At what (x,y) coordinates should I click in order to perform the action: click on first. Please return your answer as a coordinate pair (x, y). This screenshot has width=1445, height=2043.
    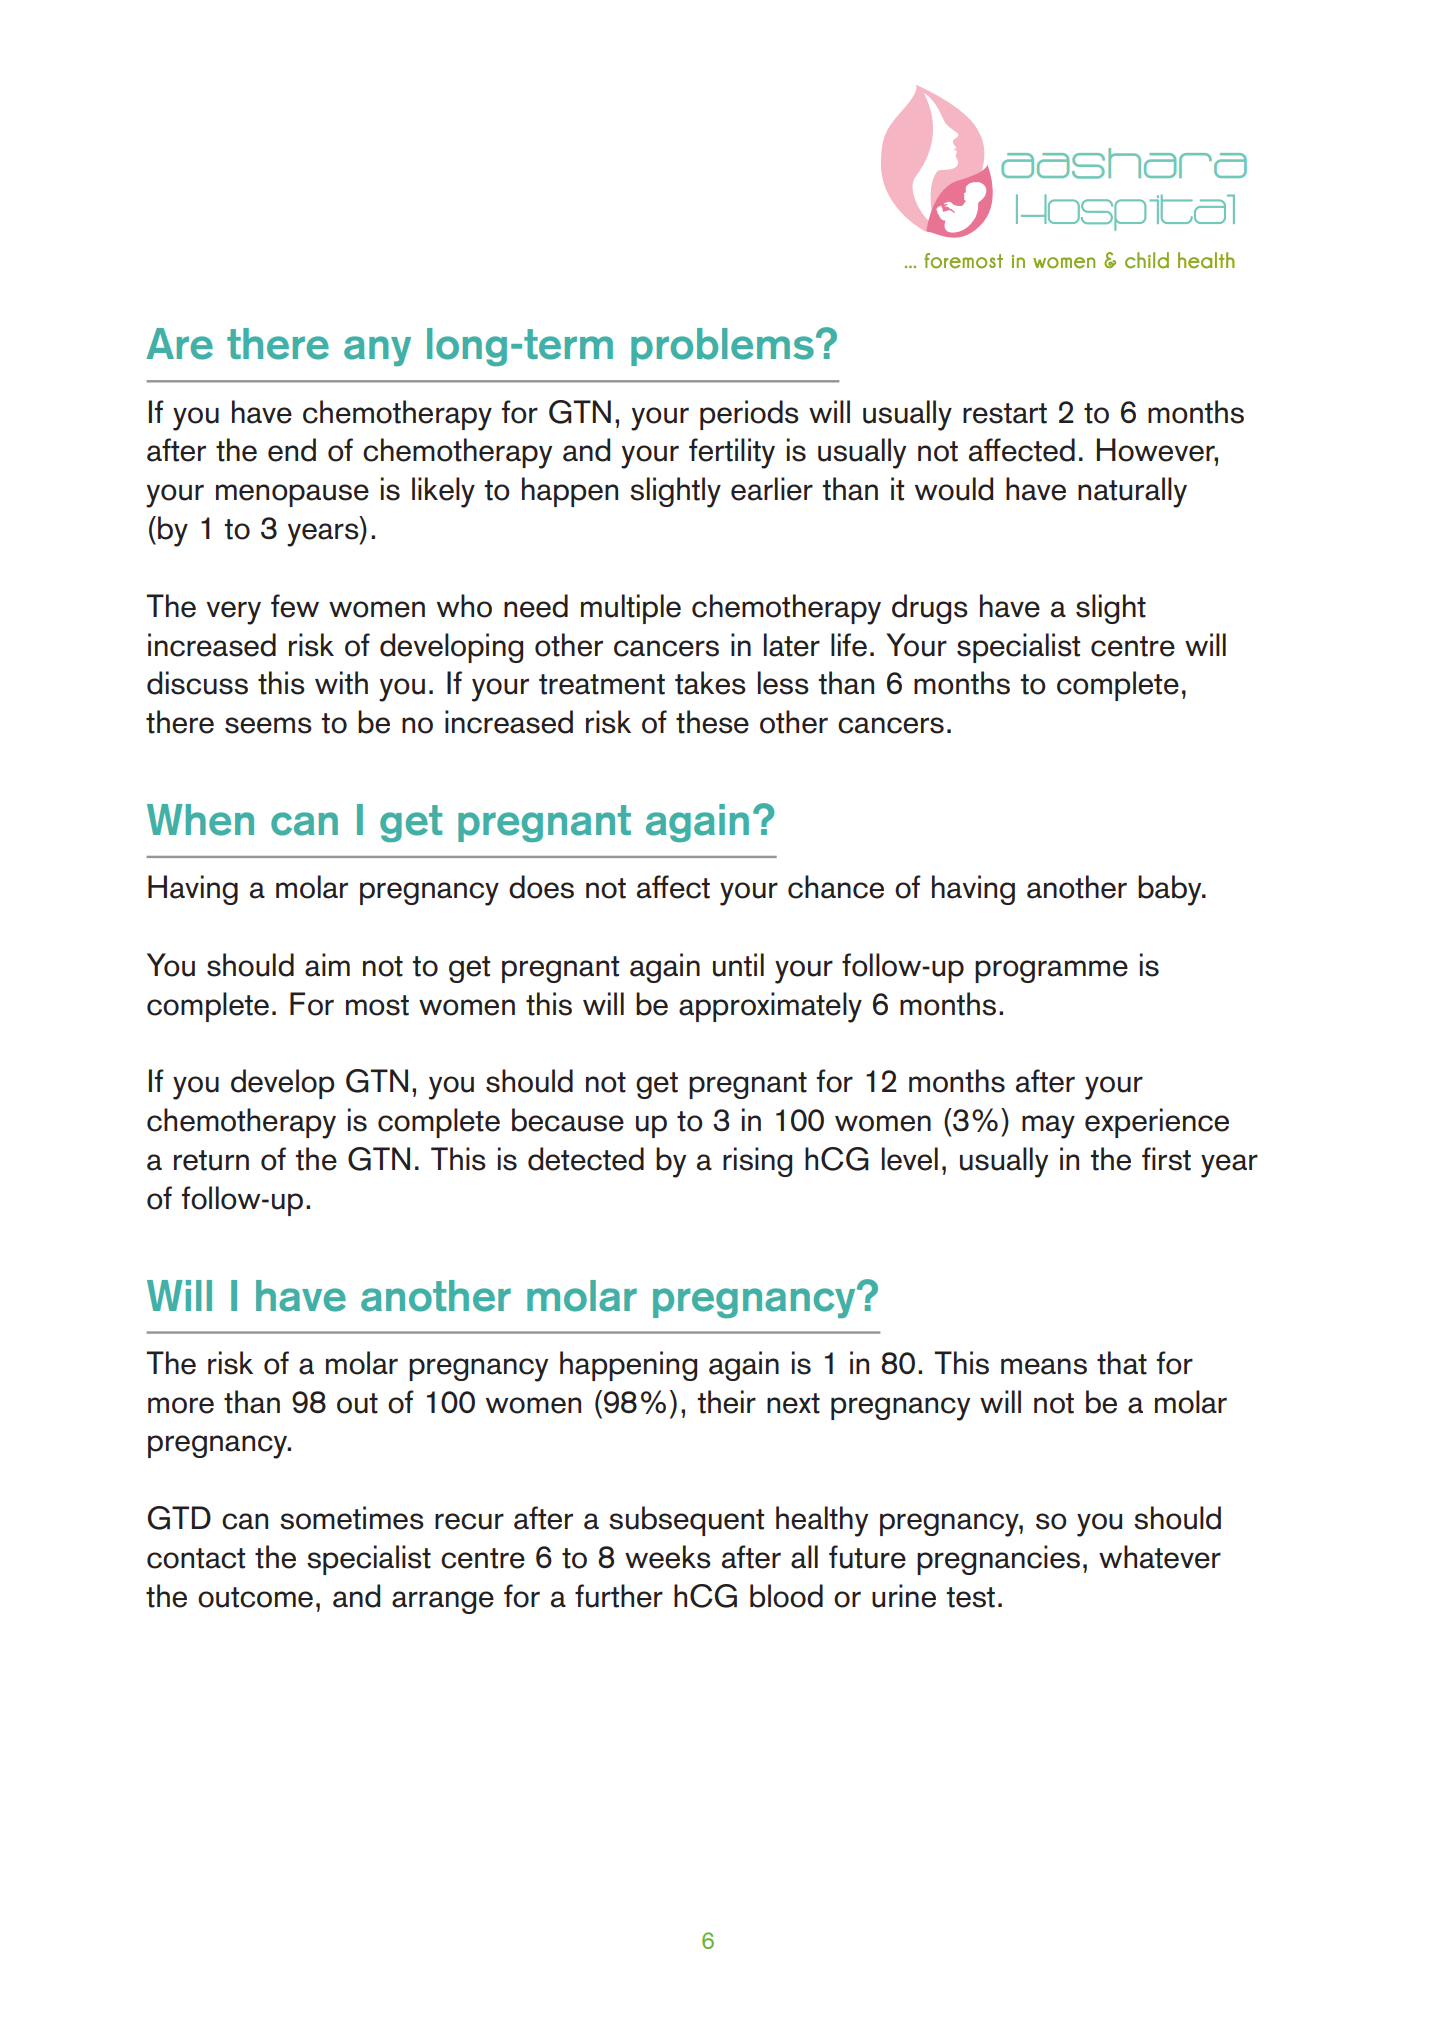
    Looking at the image, I should click on (1166, 1159).
